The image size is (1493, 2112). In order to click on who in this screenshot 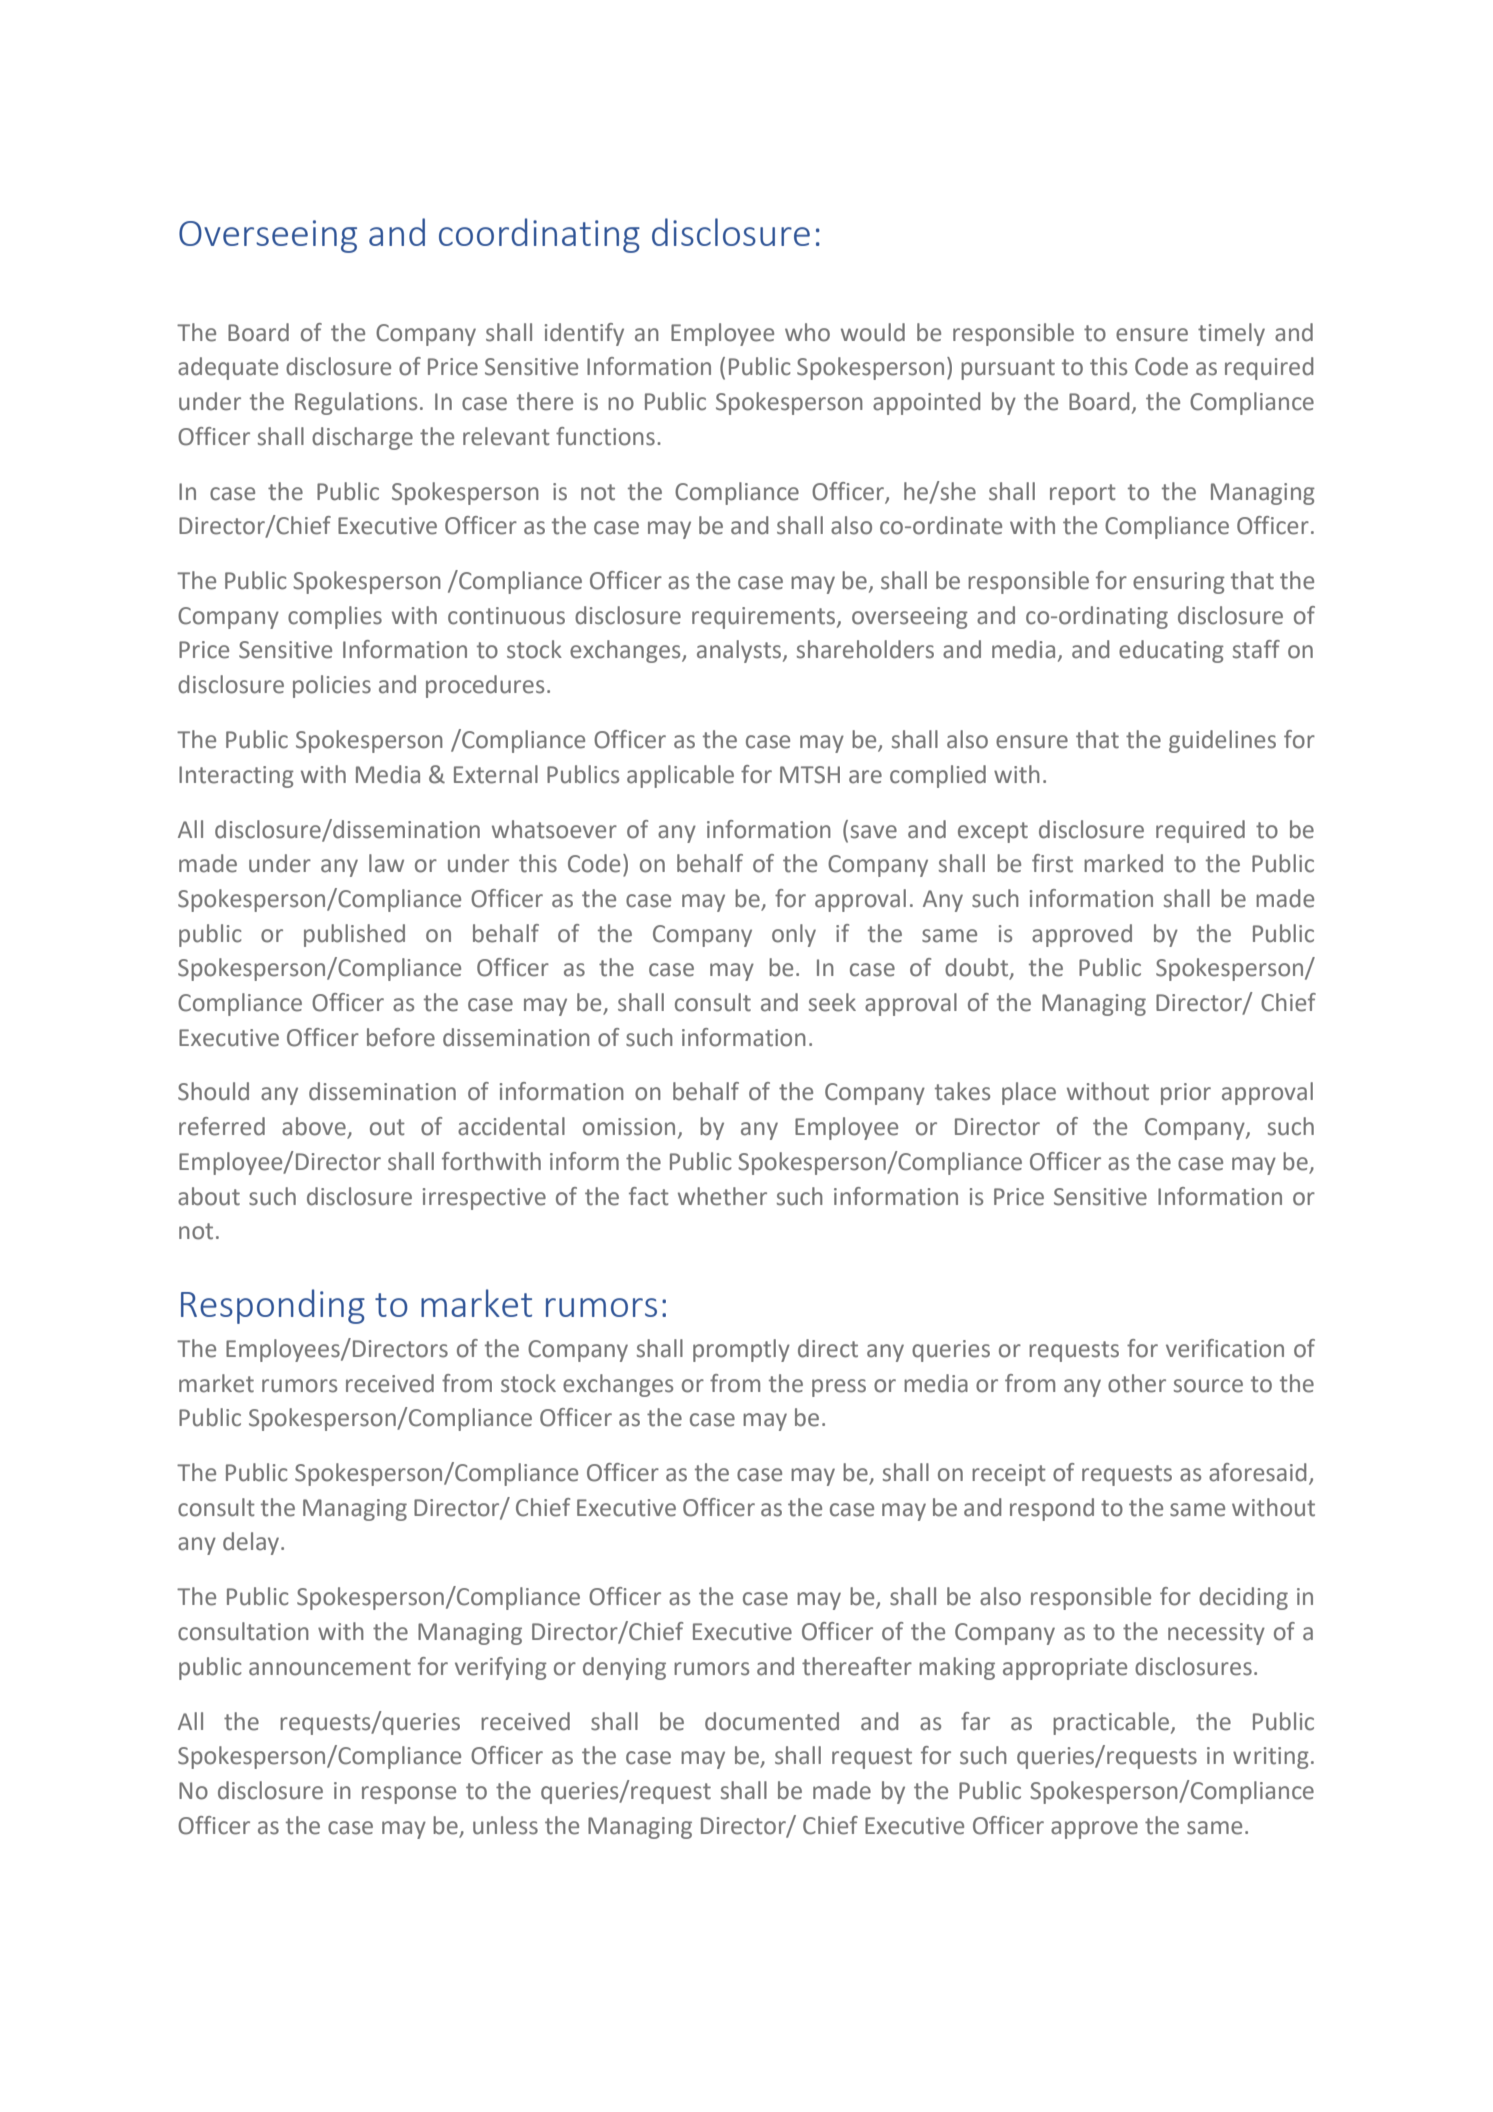, I will do `click(807, 332)`.
